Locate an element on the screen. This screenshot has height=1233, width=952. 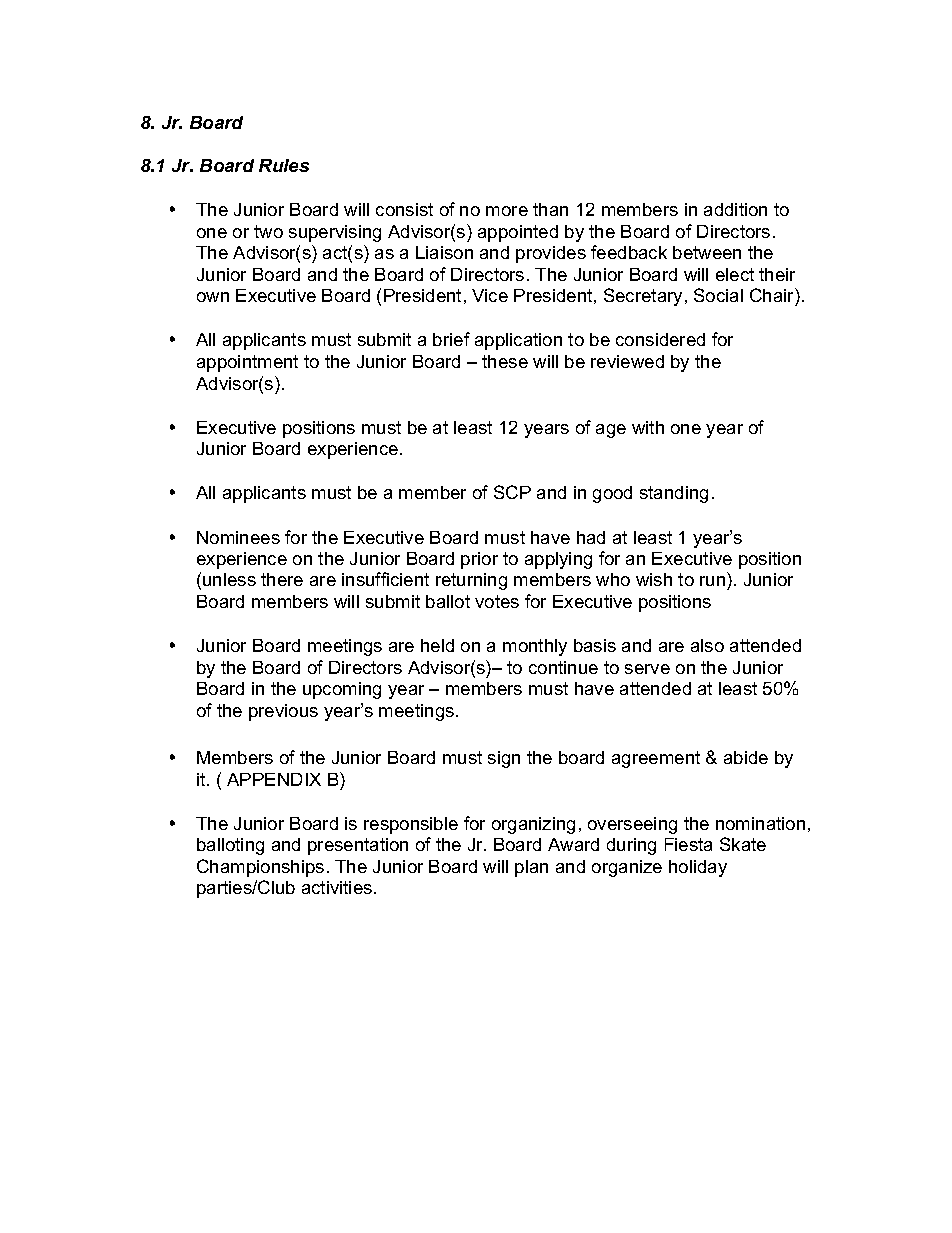
previous is located at coordinates (283, 712).
